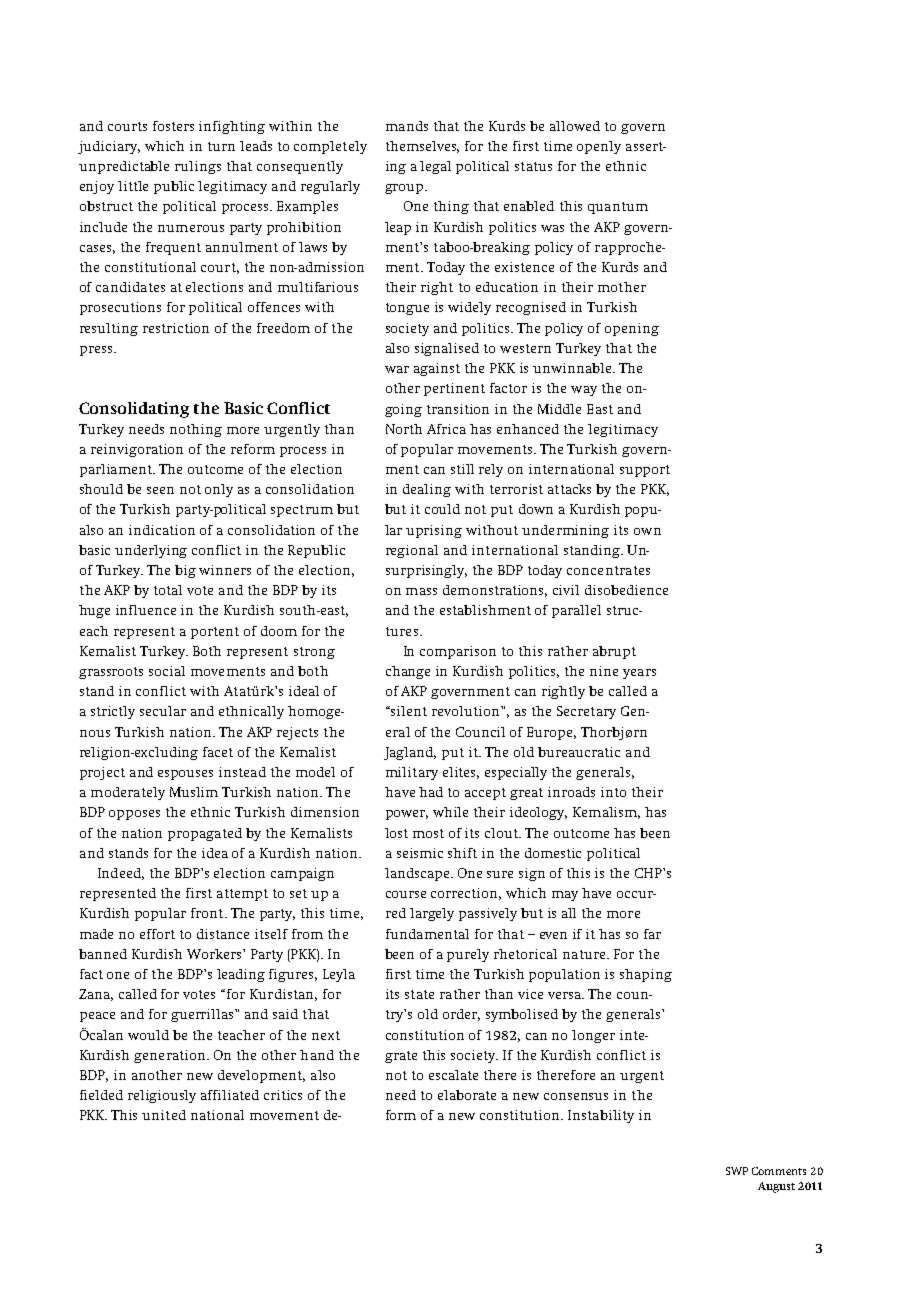 This screenshot has width=924, height=1308. Describe the element at coordinates (198, 167) in the screenshot. I see `rulings` at that location.
